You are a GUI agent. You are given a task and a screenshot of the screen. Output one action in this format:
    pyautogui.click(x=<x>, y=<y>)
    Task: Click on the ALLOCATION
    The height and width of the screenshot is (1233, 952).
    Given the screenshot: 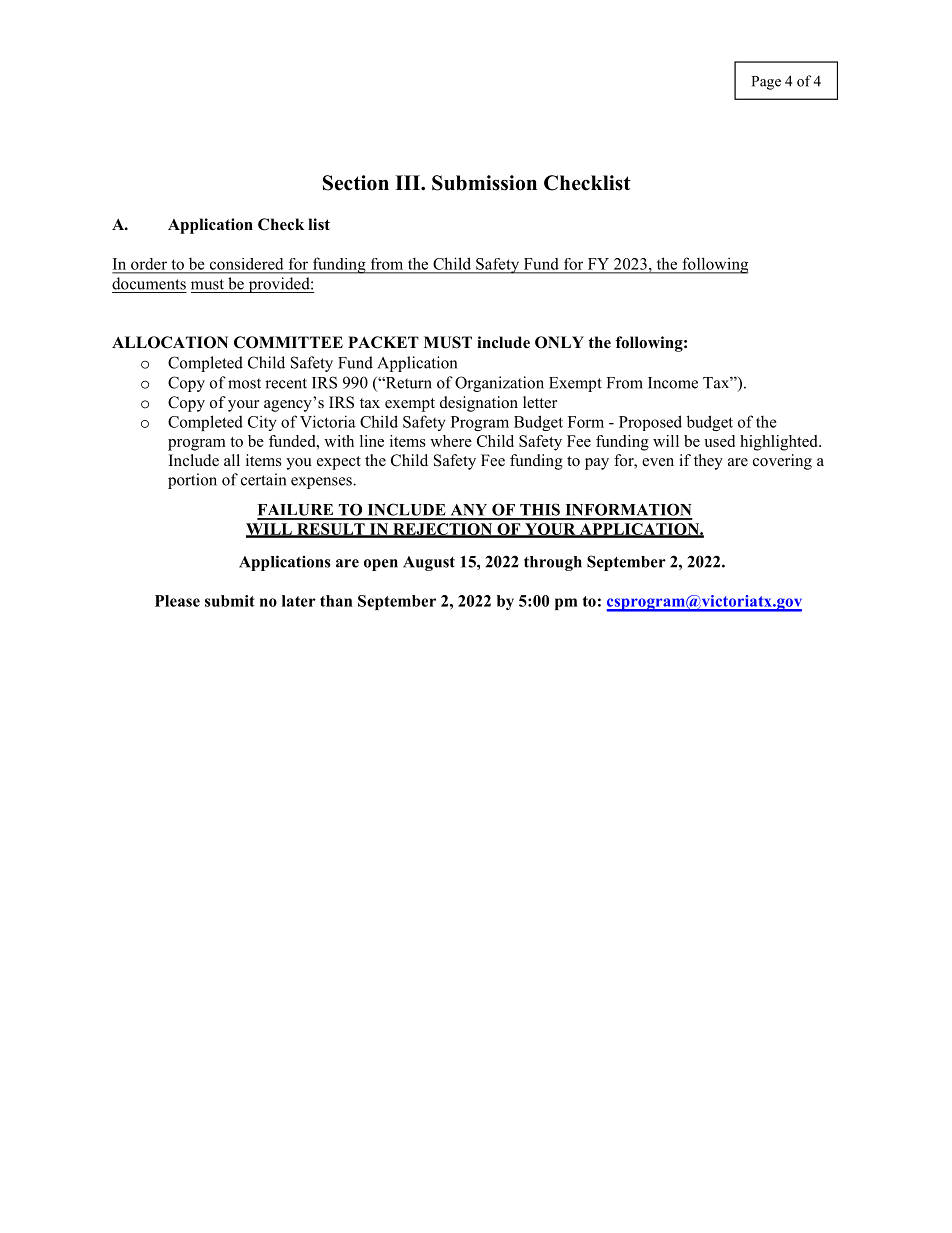 What is the action you would take?
    pyautogui.click(x=170, y=342)
